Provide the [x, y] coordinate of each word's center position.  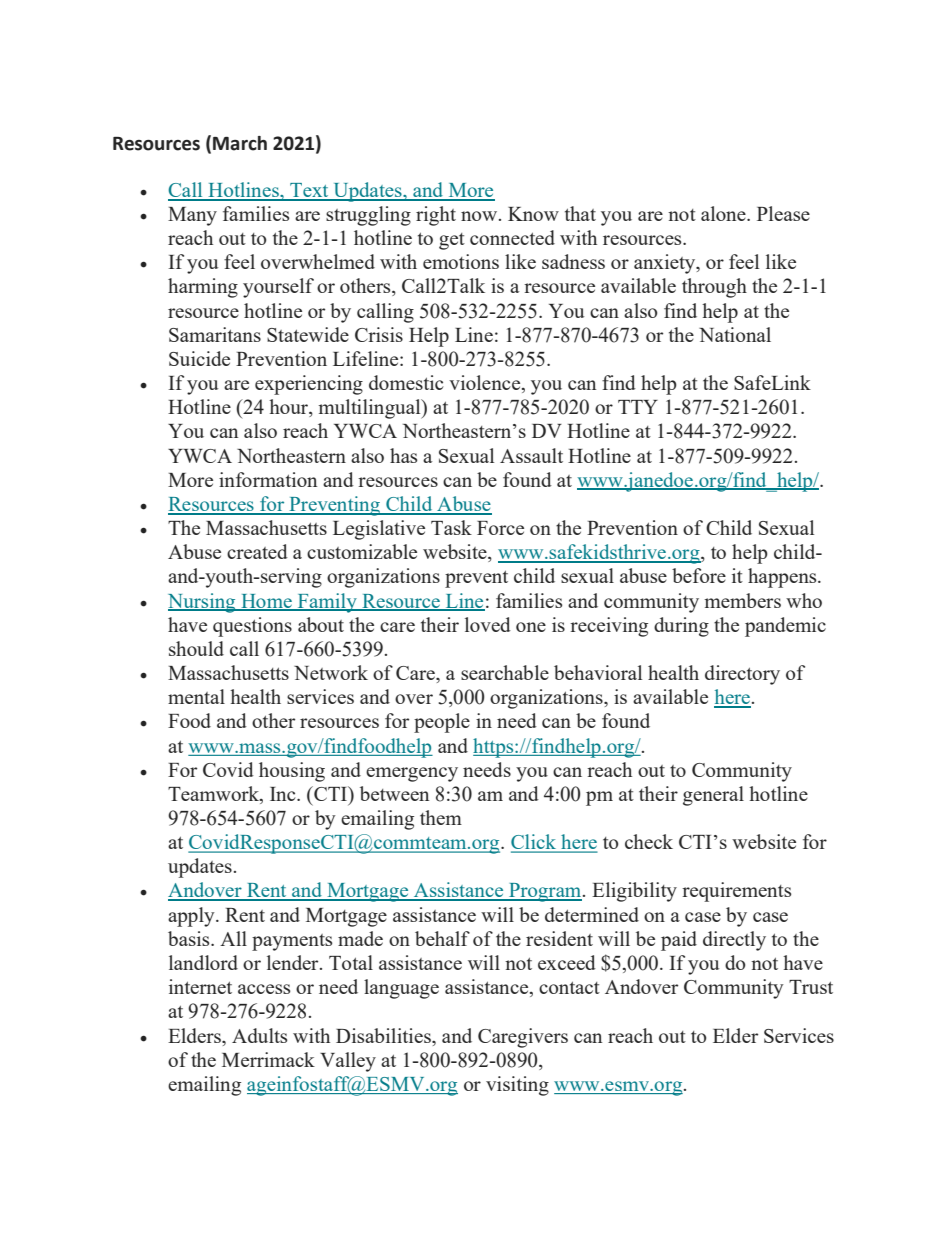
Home [266, 602]
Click [535, 843]
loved [488, 624]
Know [533, 214]
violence [486, 384]
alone [724, 213]
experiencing [309, 385]
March [240, 143]
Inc [284, 794]
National [735, 334]
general [713, 796]
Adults [259, 1035]
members [742, 600]
